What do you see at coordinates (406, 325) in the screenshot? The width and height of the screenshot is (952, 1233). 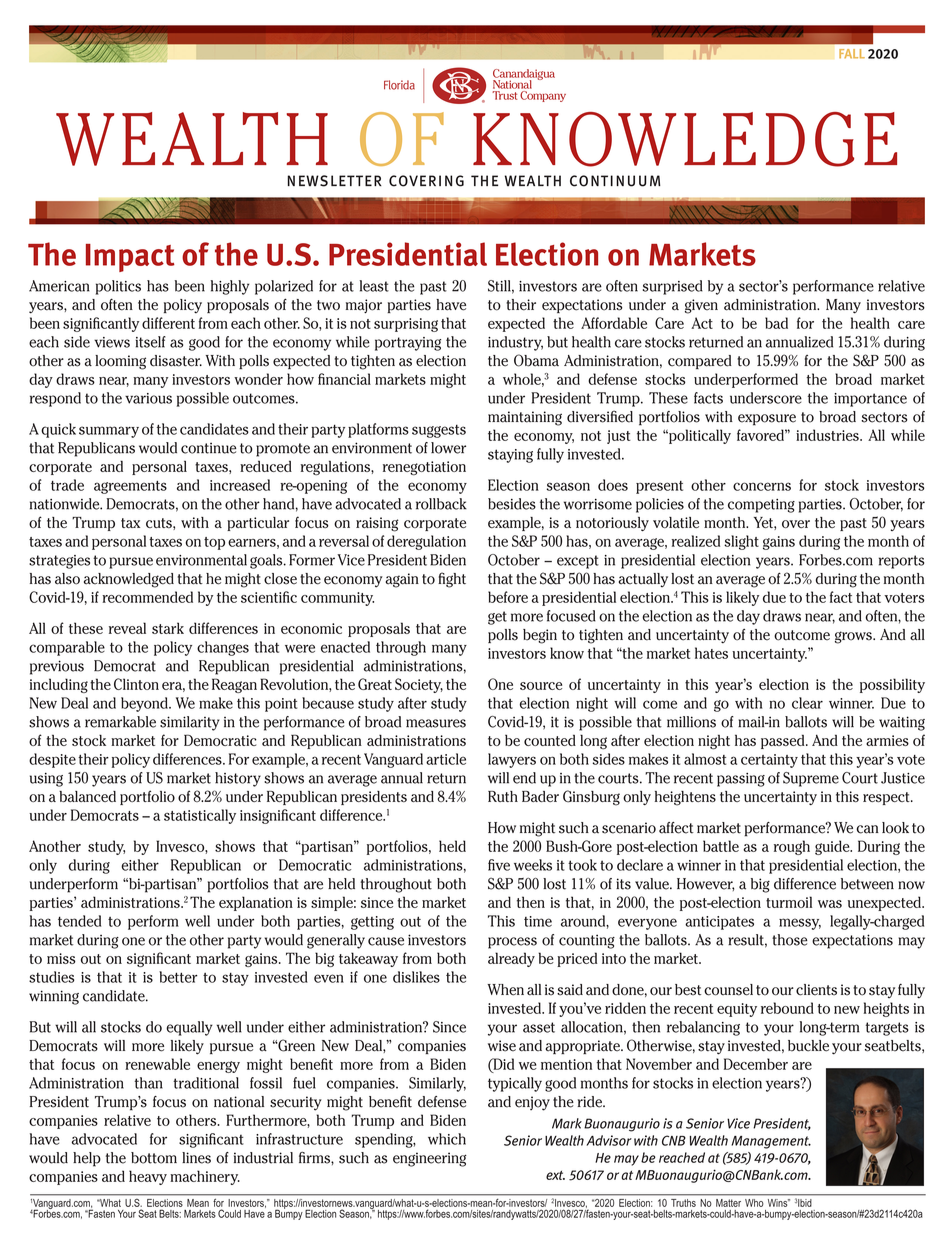 I see `surprising` at bounding box center [406, 325].
